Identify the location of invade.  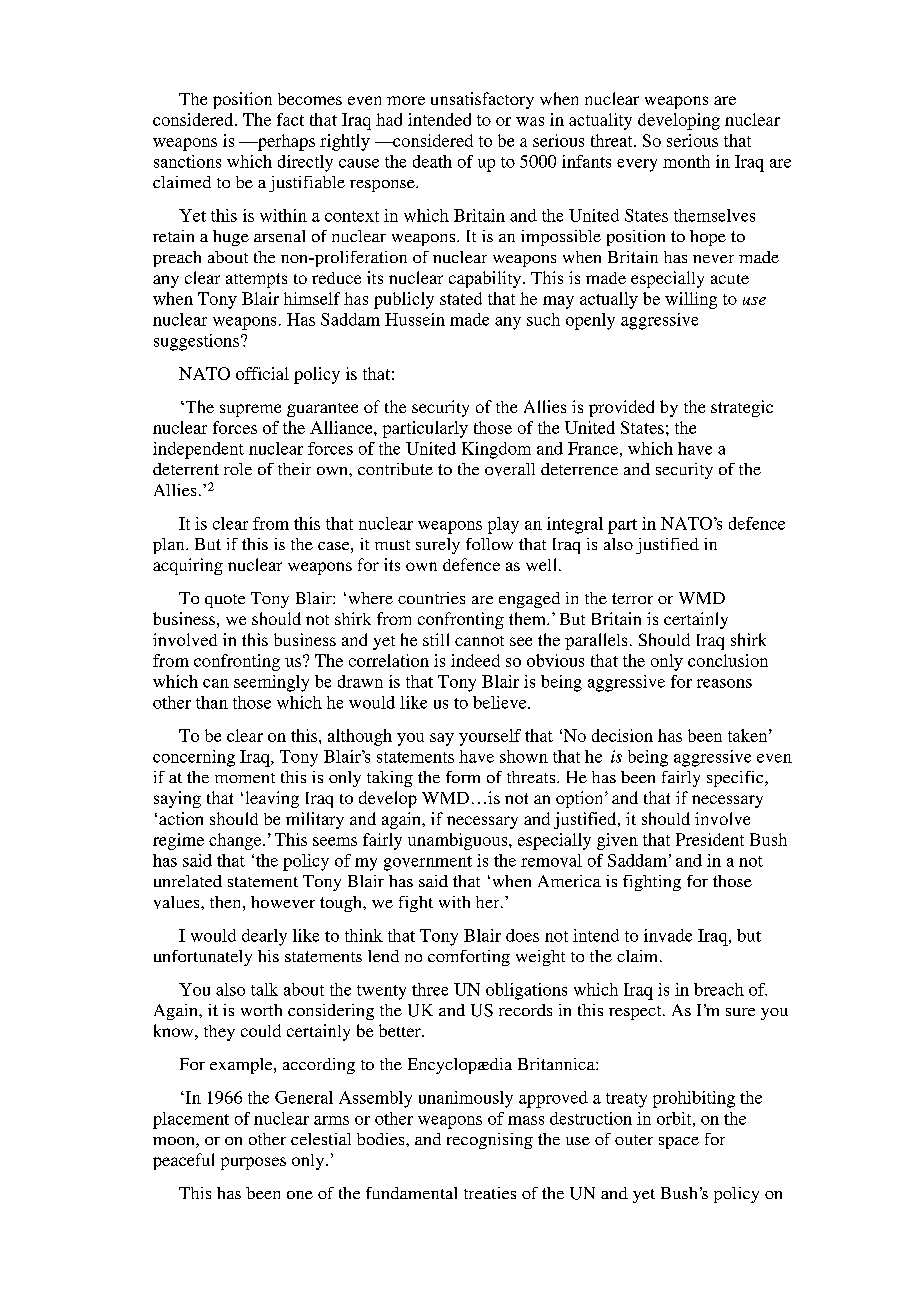
(668, 935).
